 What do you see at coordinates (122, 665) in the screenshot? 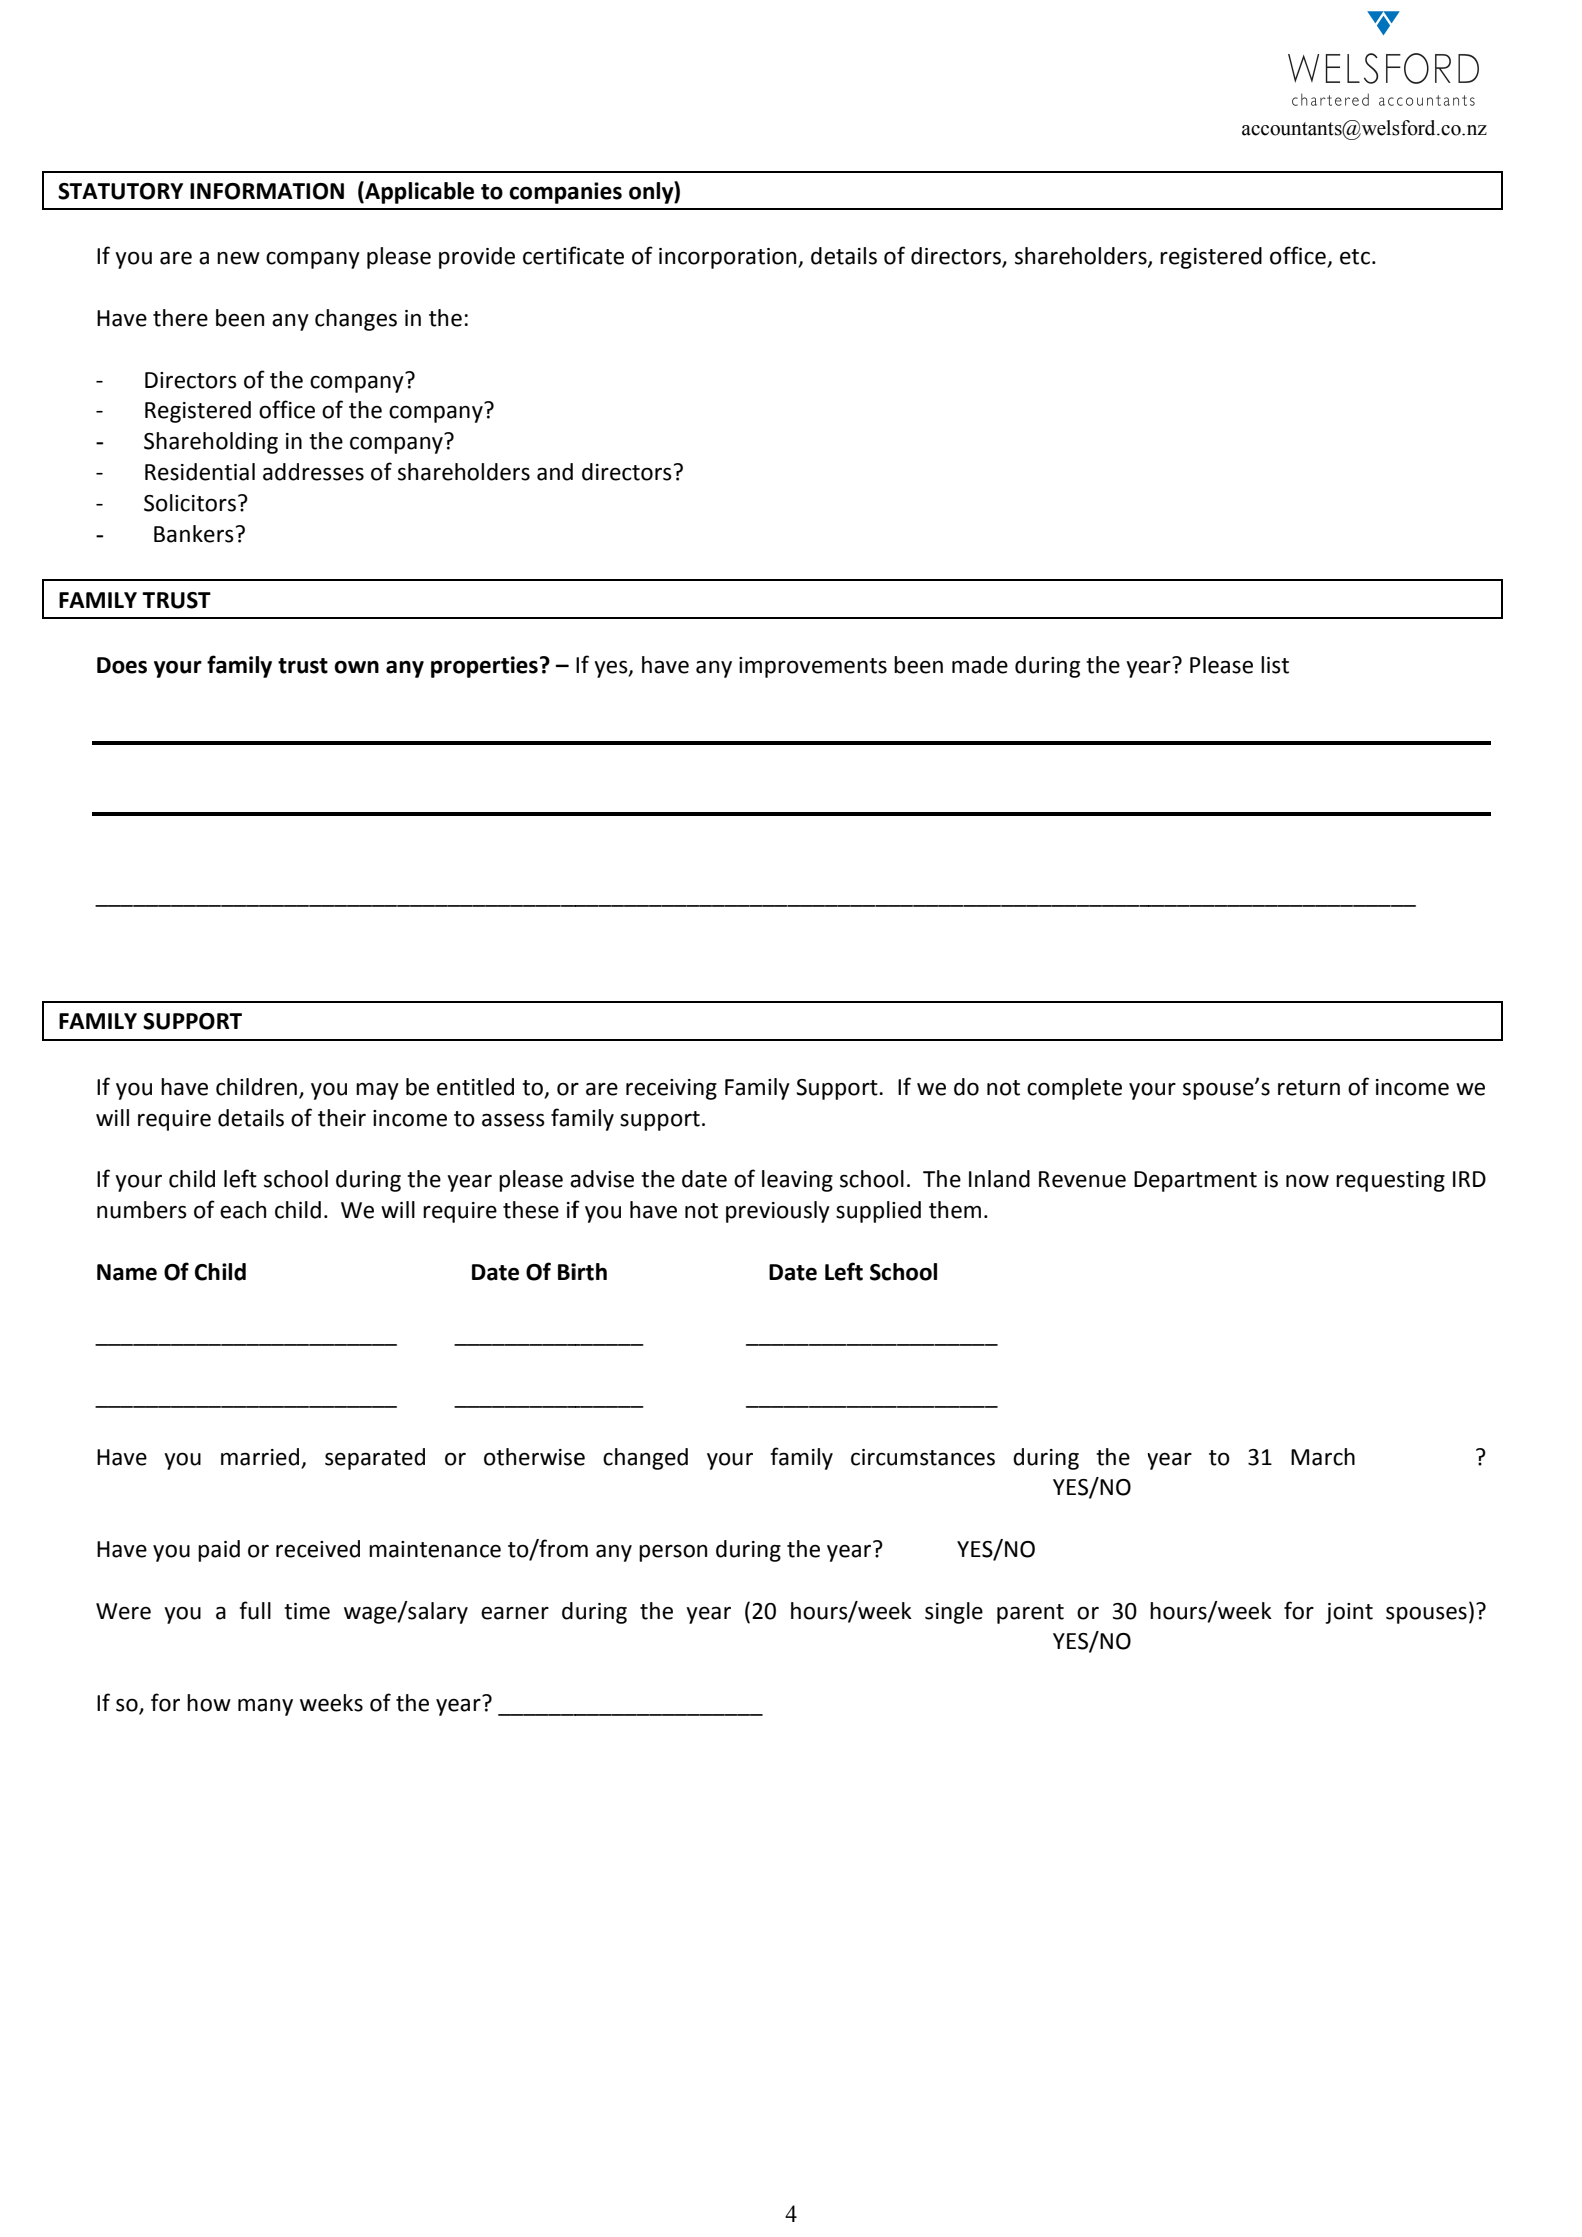
I see `Does` at bounding box center [122, 665].
